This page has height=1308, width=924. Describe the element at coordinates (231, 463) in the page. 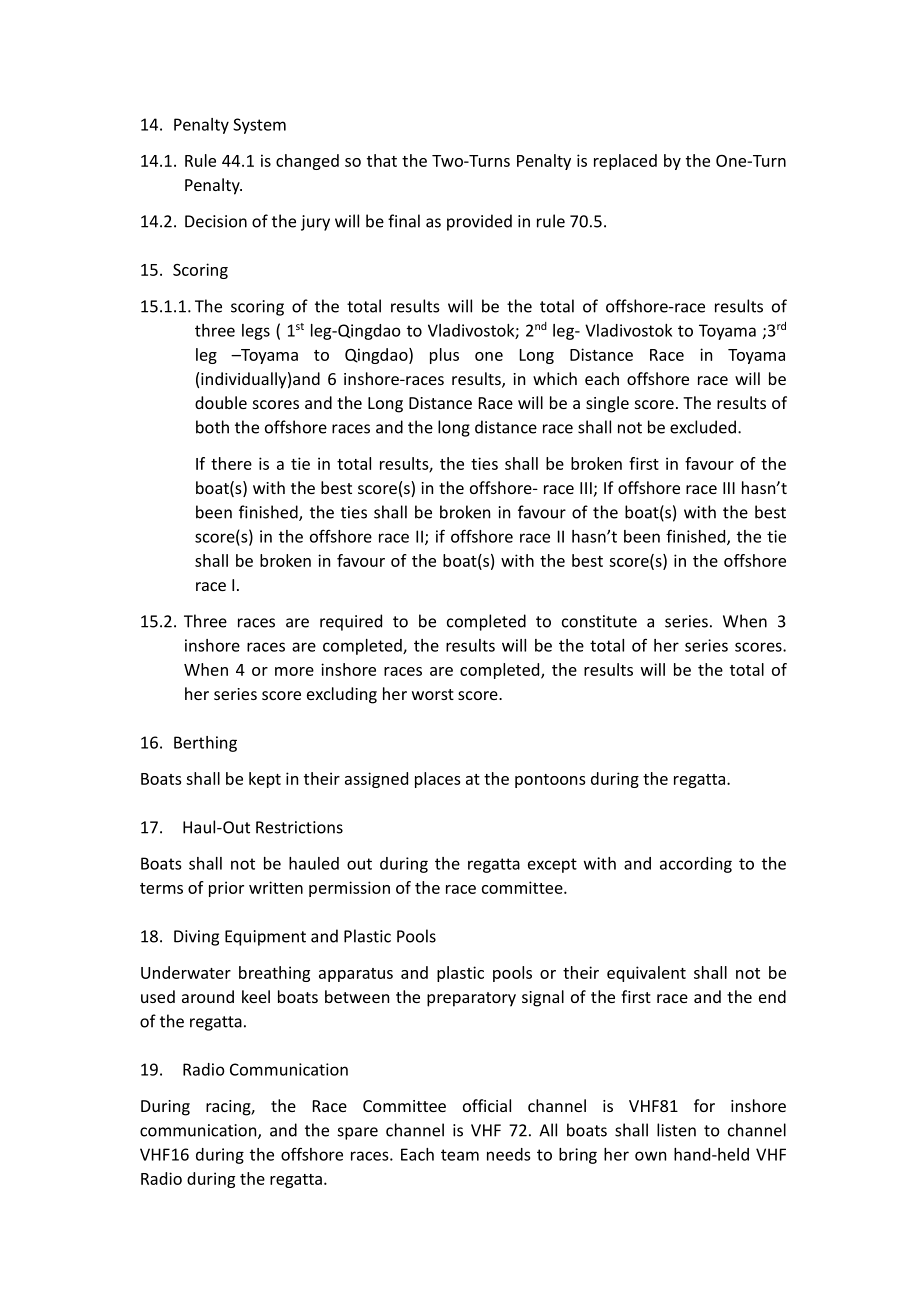

I see `there` at that location.
